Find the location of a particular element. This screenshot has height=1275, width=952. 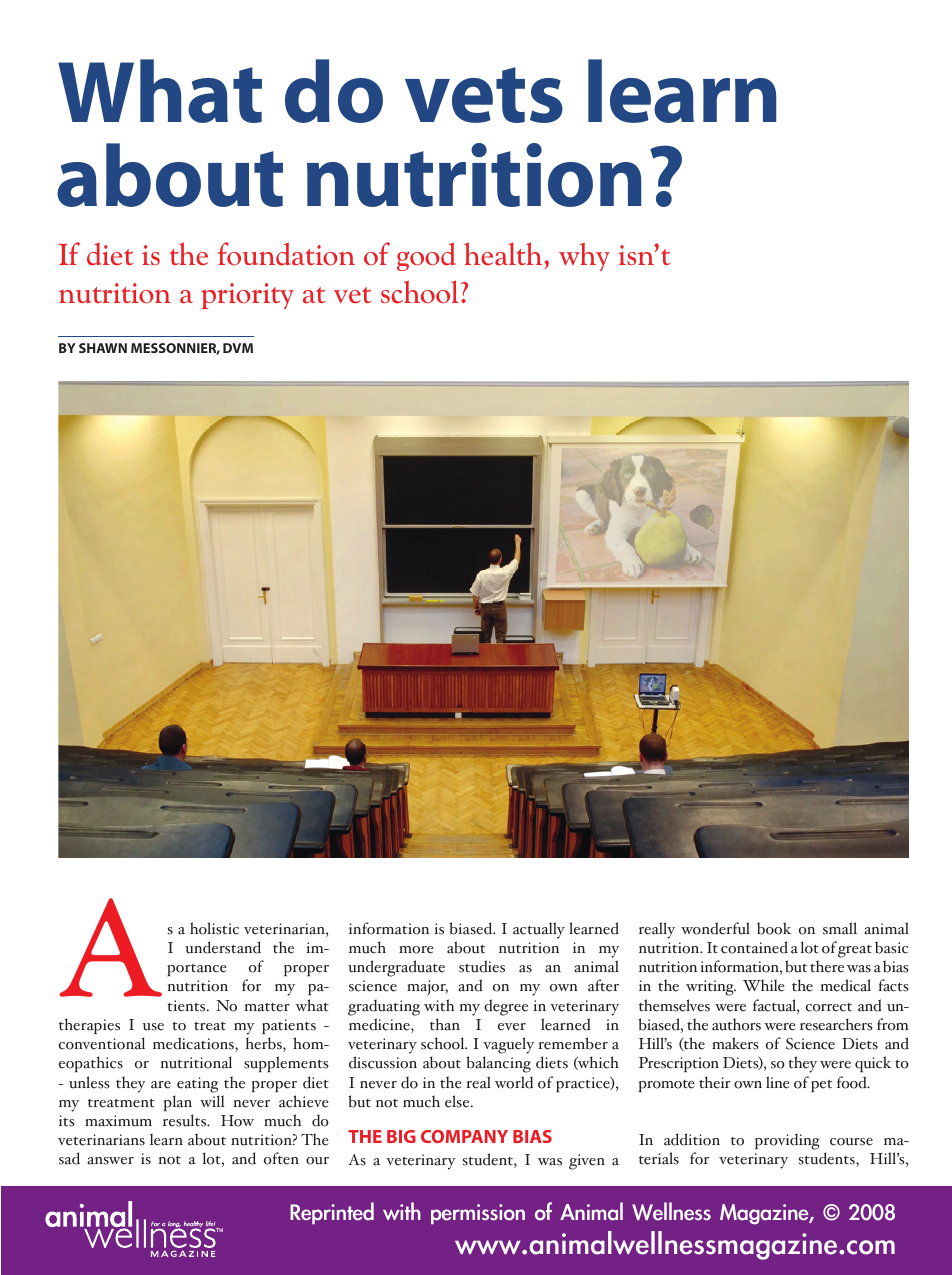

holistic is located at coordinates (214, 928).
